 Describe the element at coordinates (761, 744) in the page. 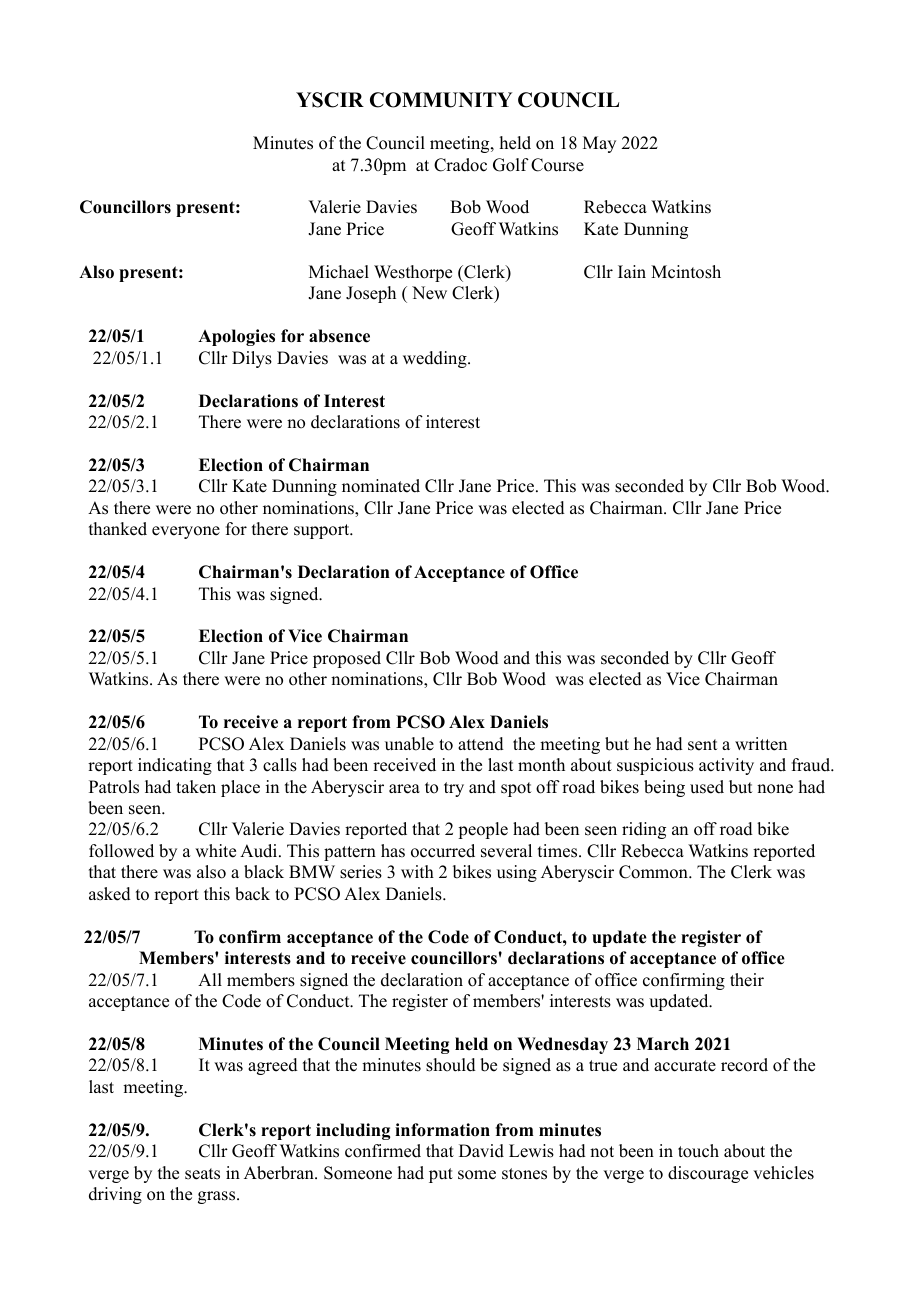

I see `written` at that location.
